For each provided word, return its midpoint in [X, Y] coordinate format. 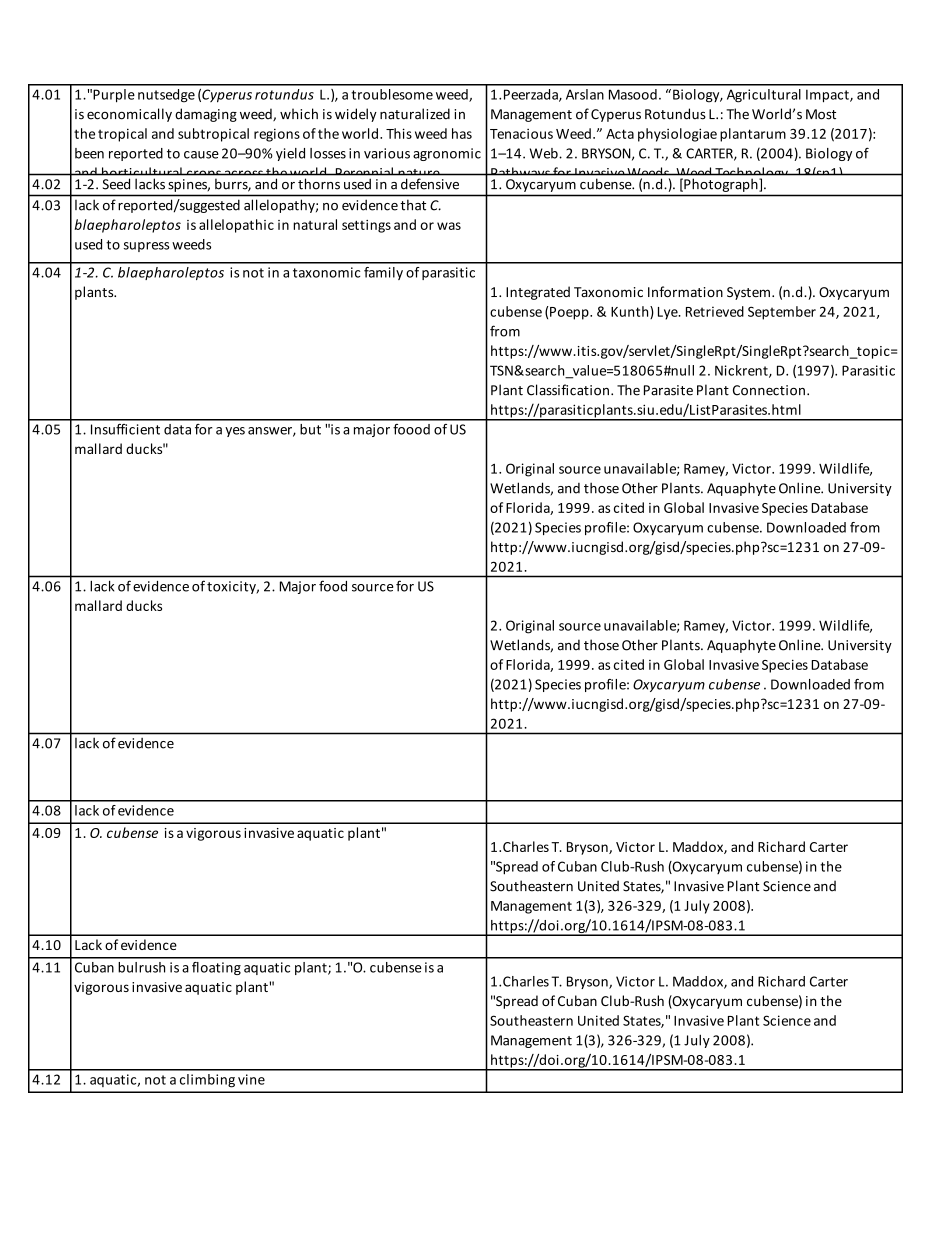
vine [251, 1079]
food [333, 586]
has [462, 133]
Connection [769, 390]
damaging [206, 115]
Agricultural [764, 96]
